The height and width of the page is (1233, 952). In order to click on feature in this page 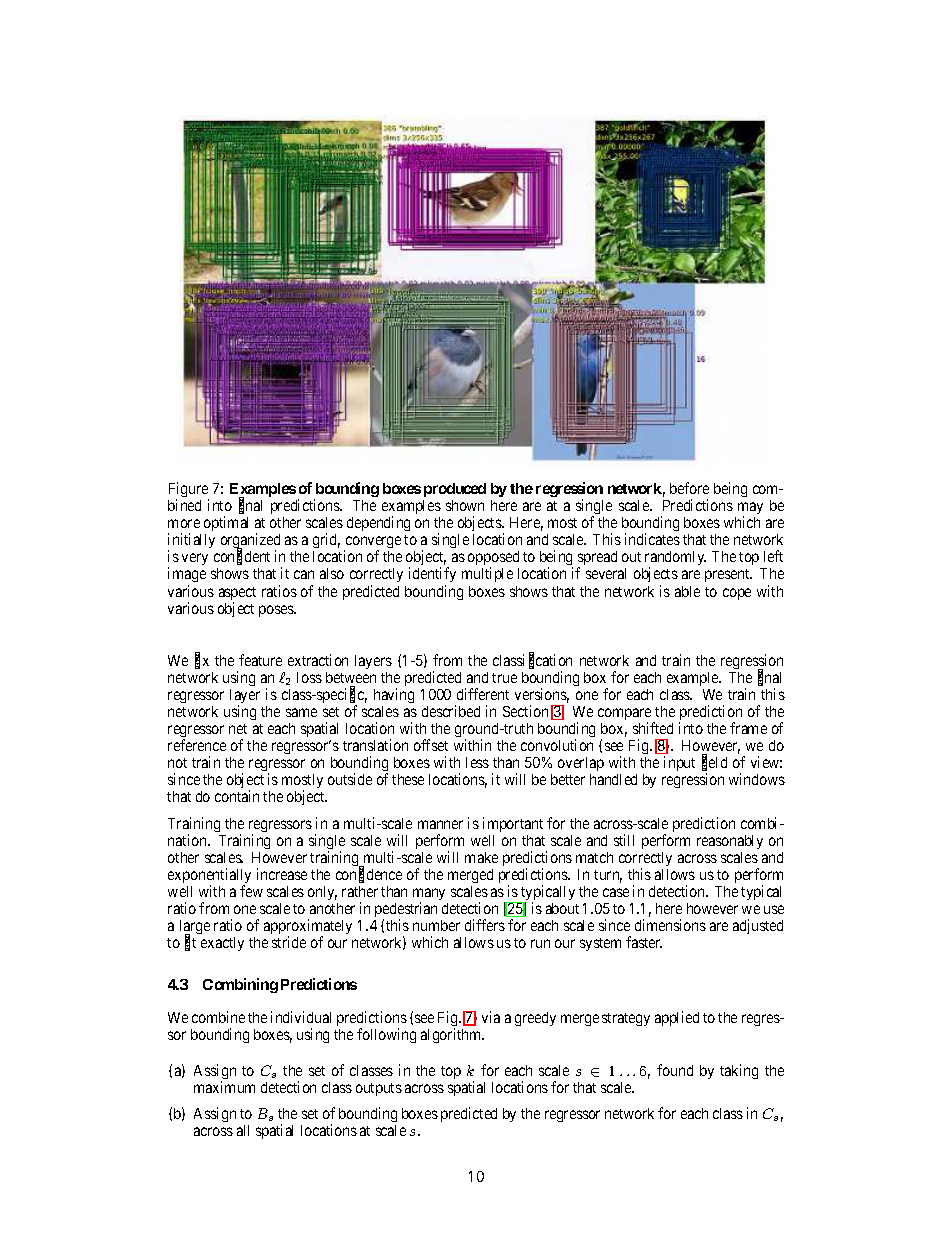, I will do `click(260, 660)`.
